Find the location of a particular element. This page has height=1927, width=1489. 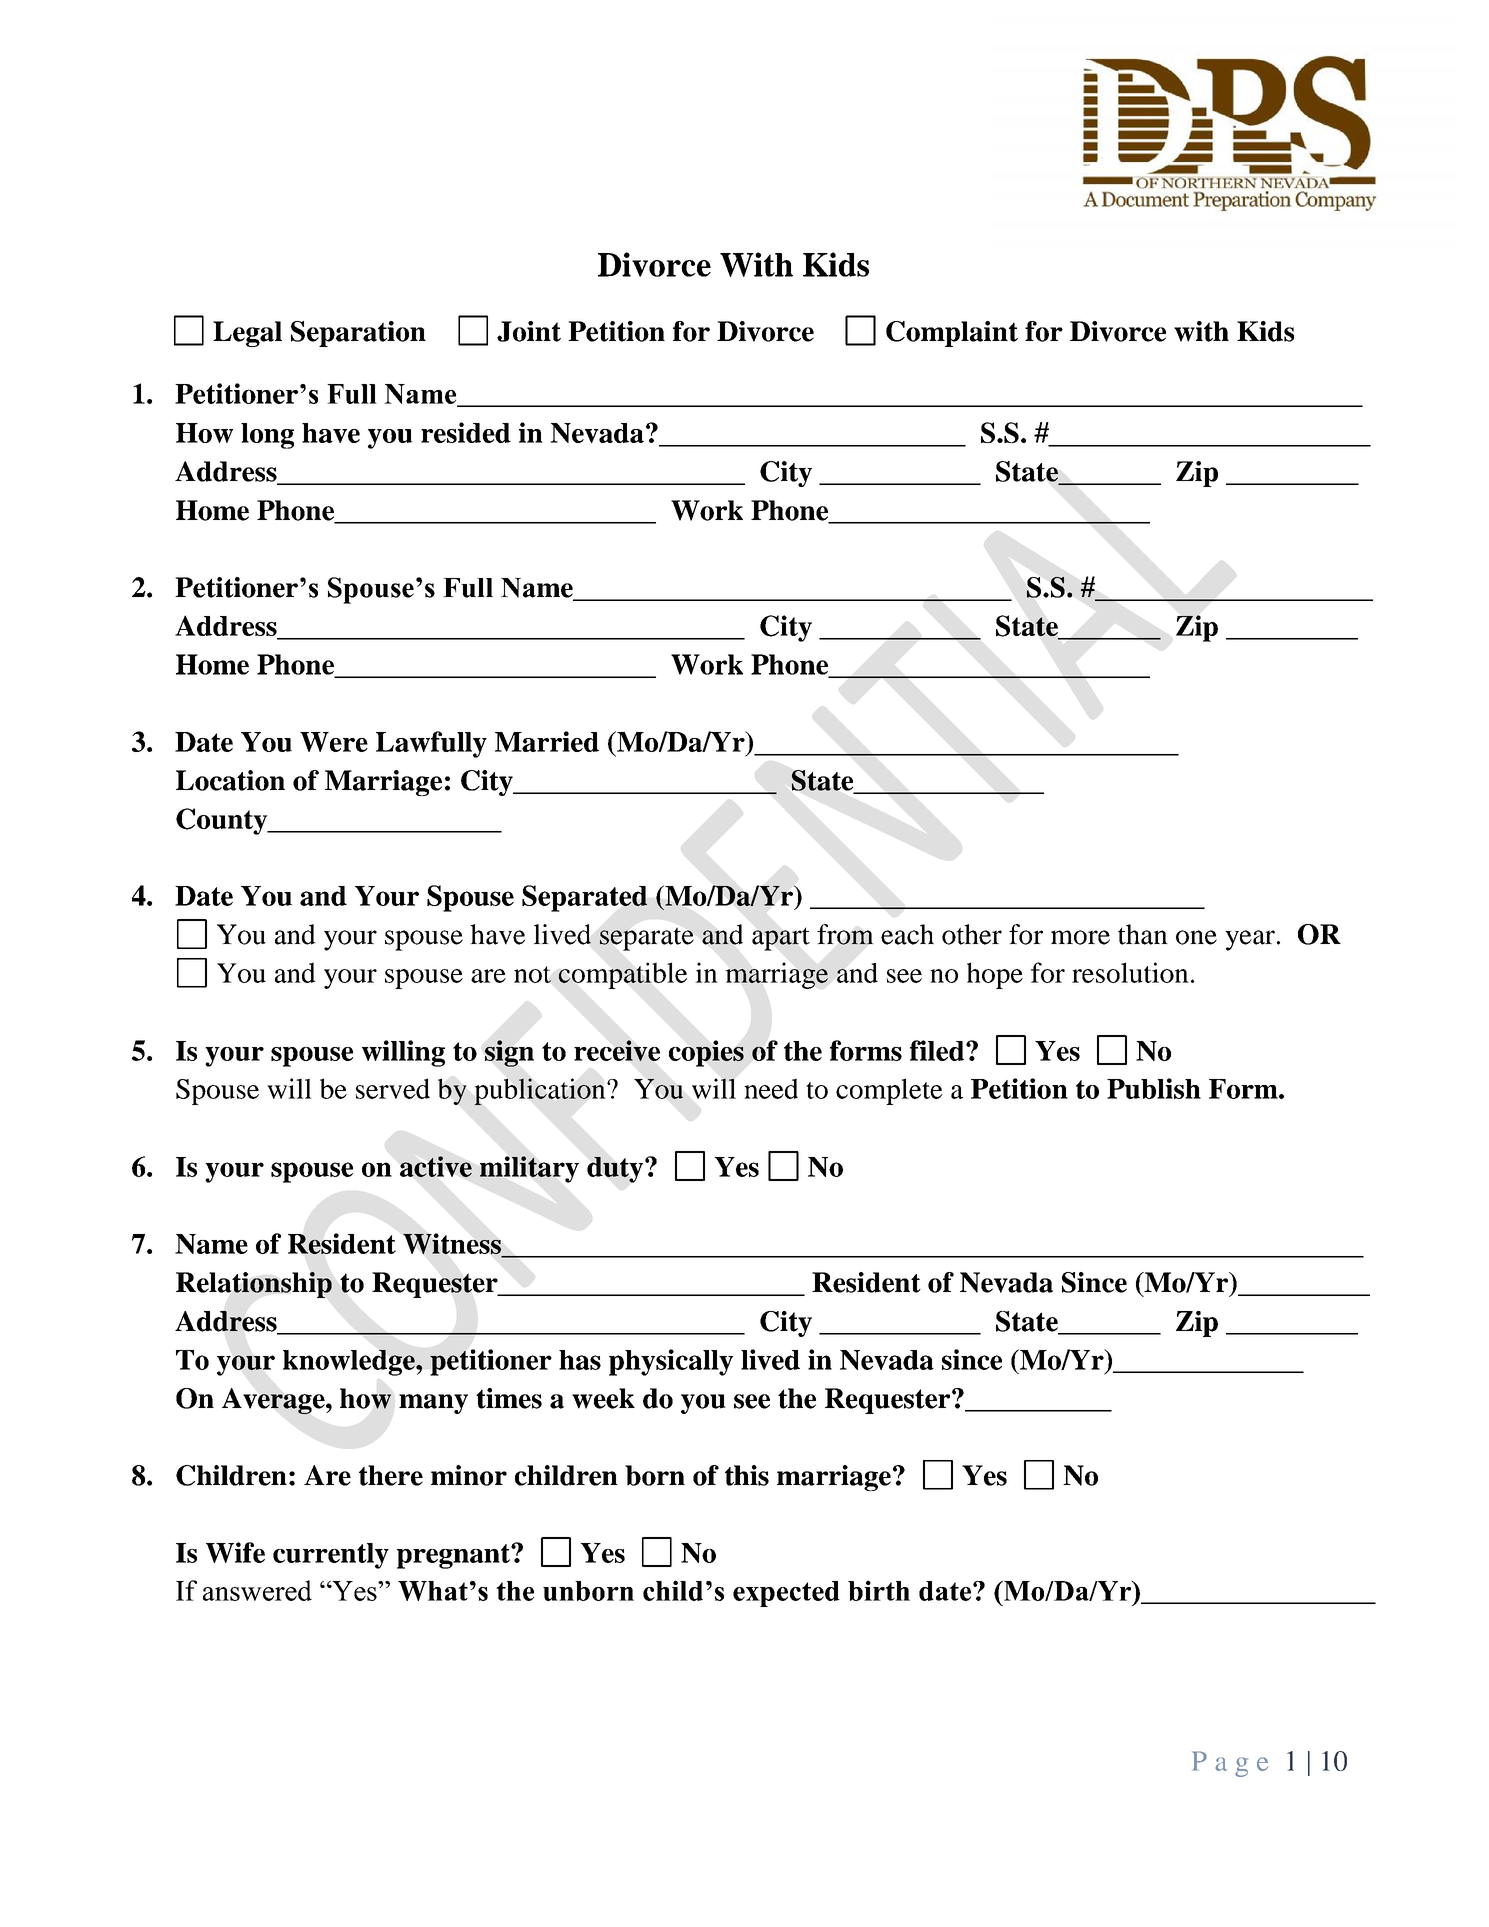

Married is located at coordinates (547, 741).
